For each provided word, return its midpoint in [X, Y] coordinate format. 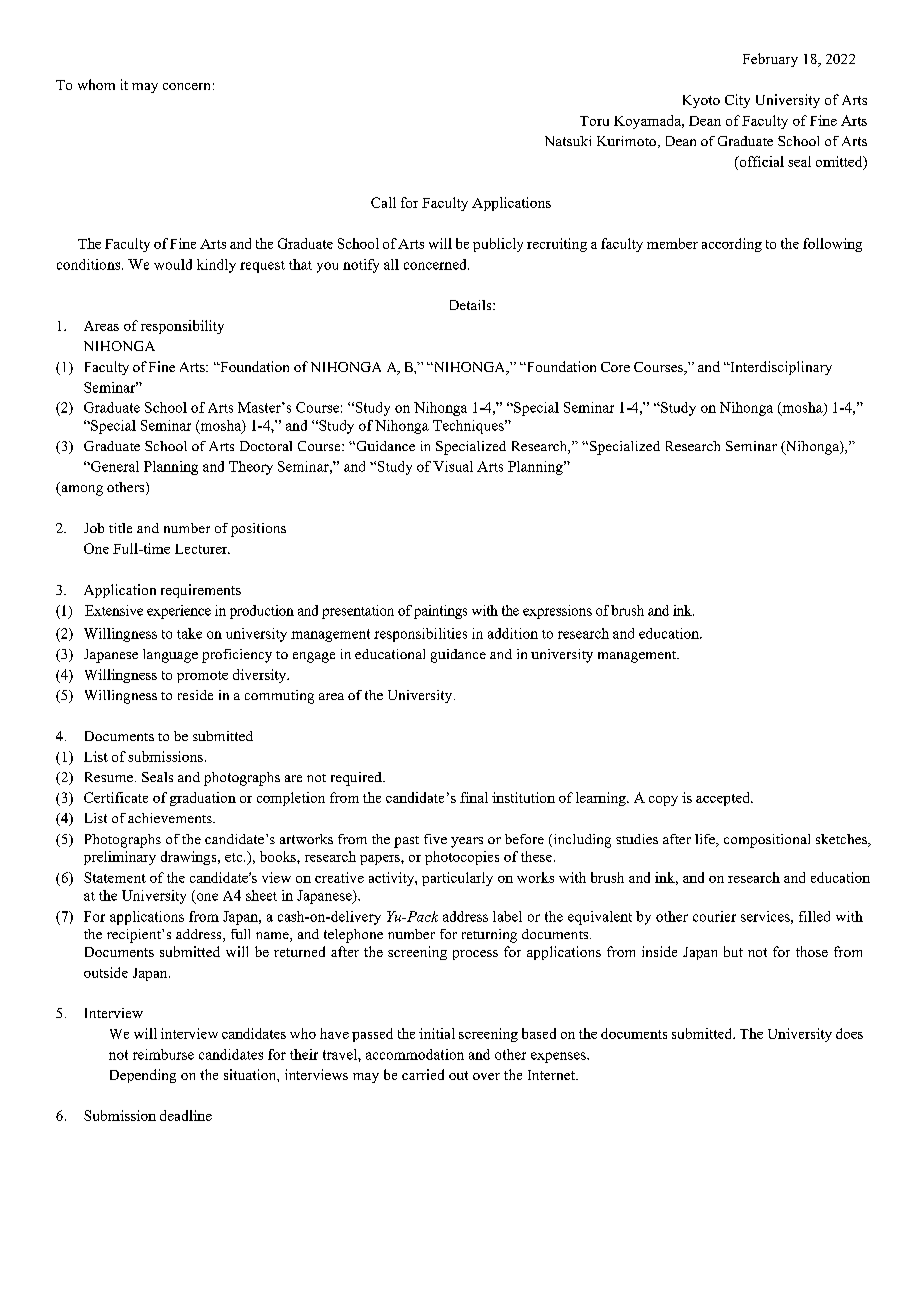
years [467, 842]
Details [472, 305]
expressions [557, 612]
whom [96, 84]
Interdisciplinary [780, 368]
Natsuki [568, 141]
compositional [767, 841]
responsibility [182, 327]
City [737, 101]
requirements [201, 591]
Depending [143, 1076]
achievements [171, 818]
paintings [440, 612]
